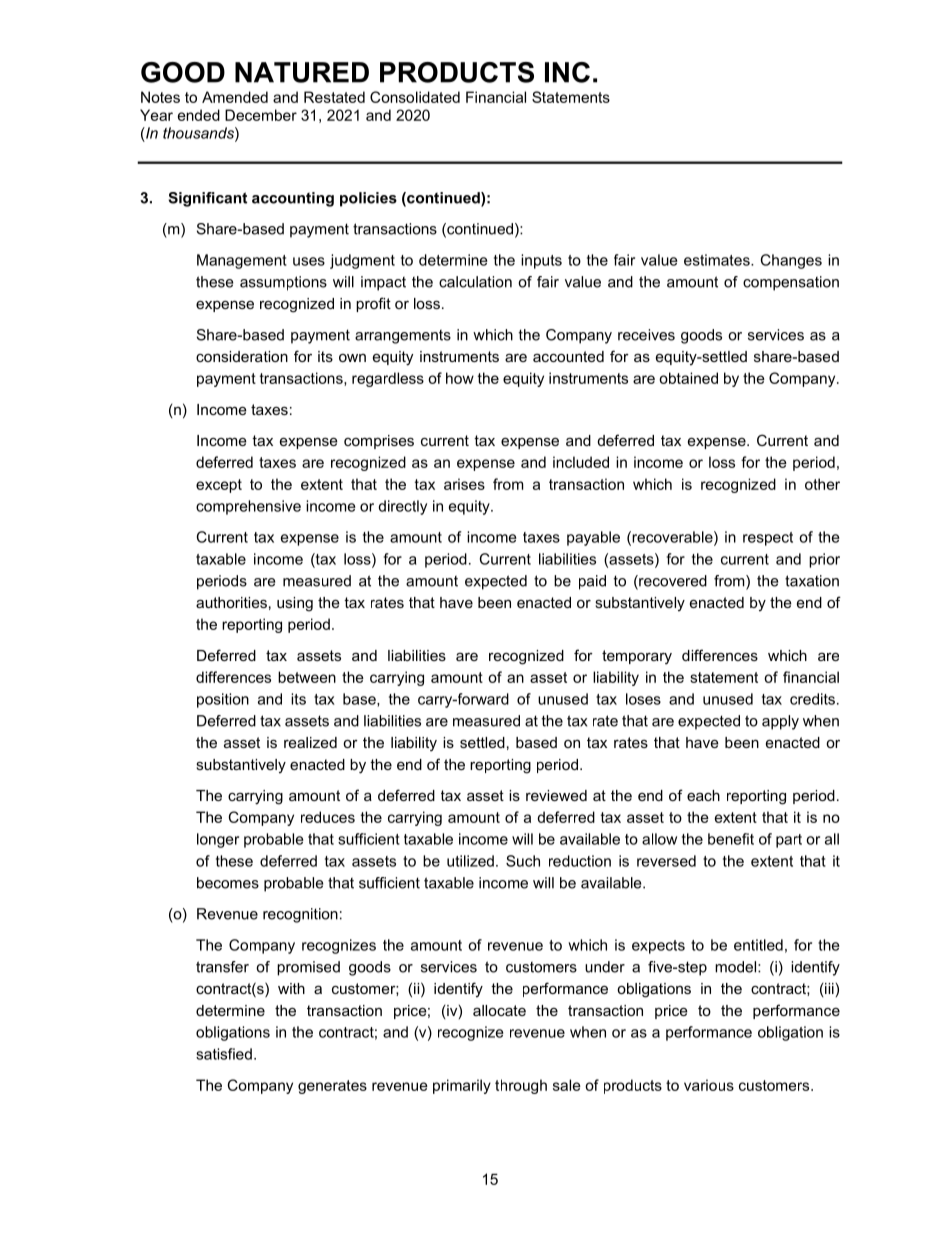  Describe the element at coordinates (470, 861) in the screenshot. I see `utilized` at that location.
